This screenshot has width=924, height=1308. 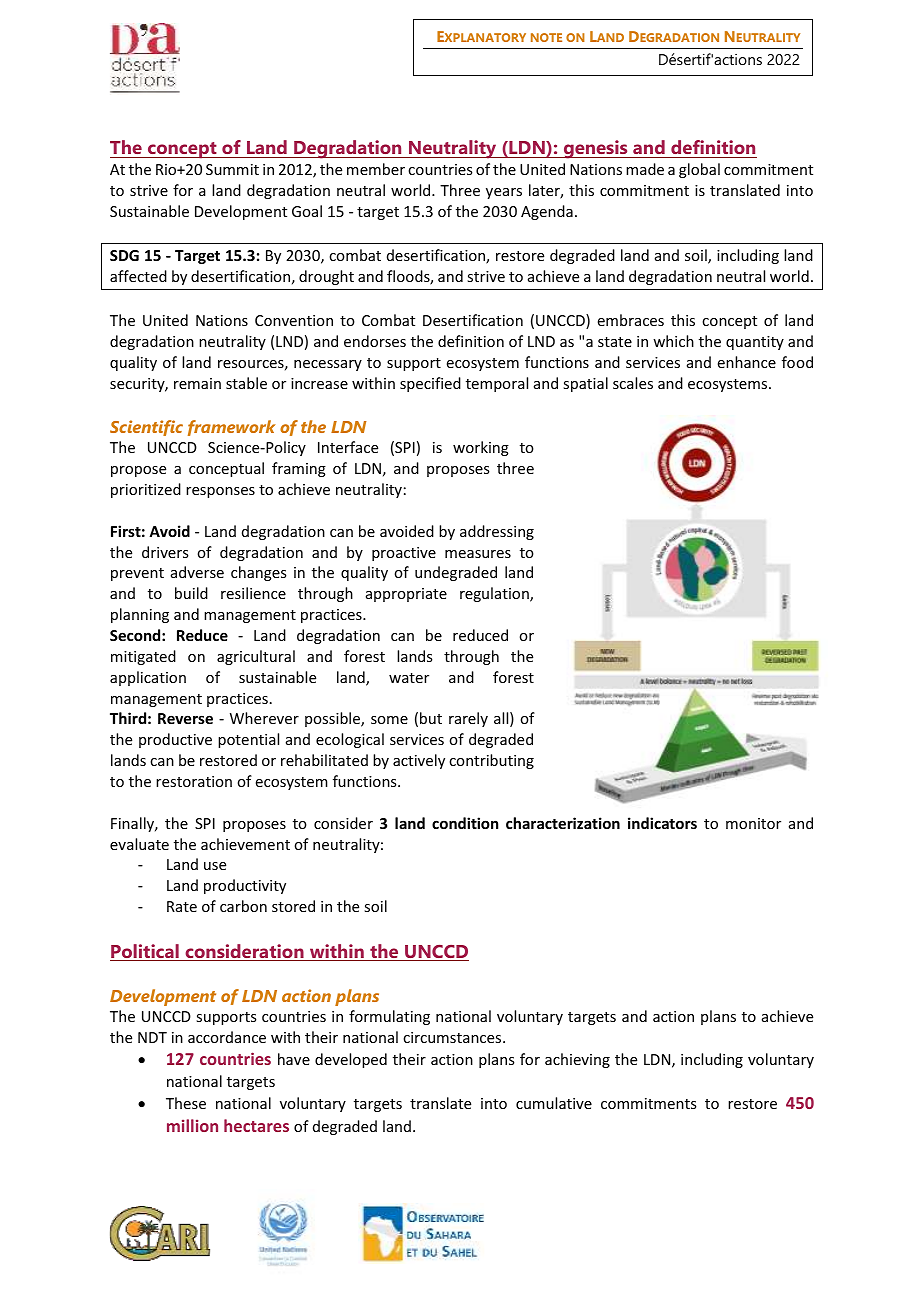 I want to click on NOTE, so click(x=546, y=37).
